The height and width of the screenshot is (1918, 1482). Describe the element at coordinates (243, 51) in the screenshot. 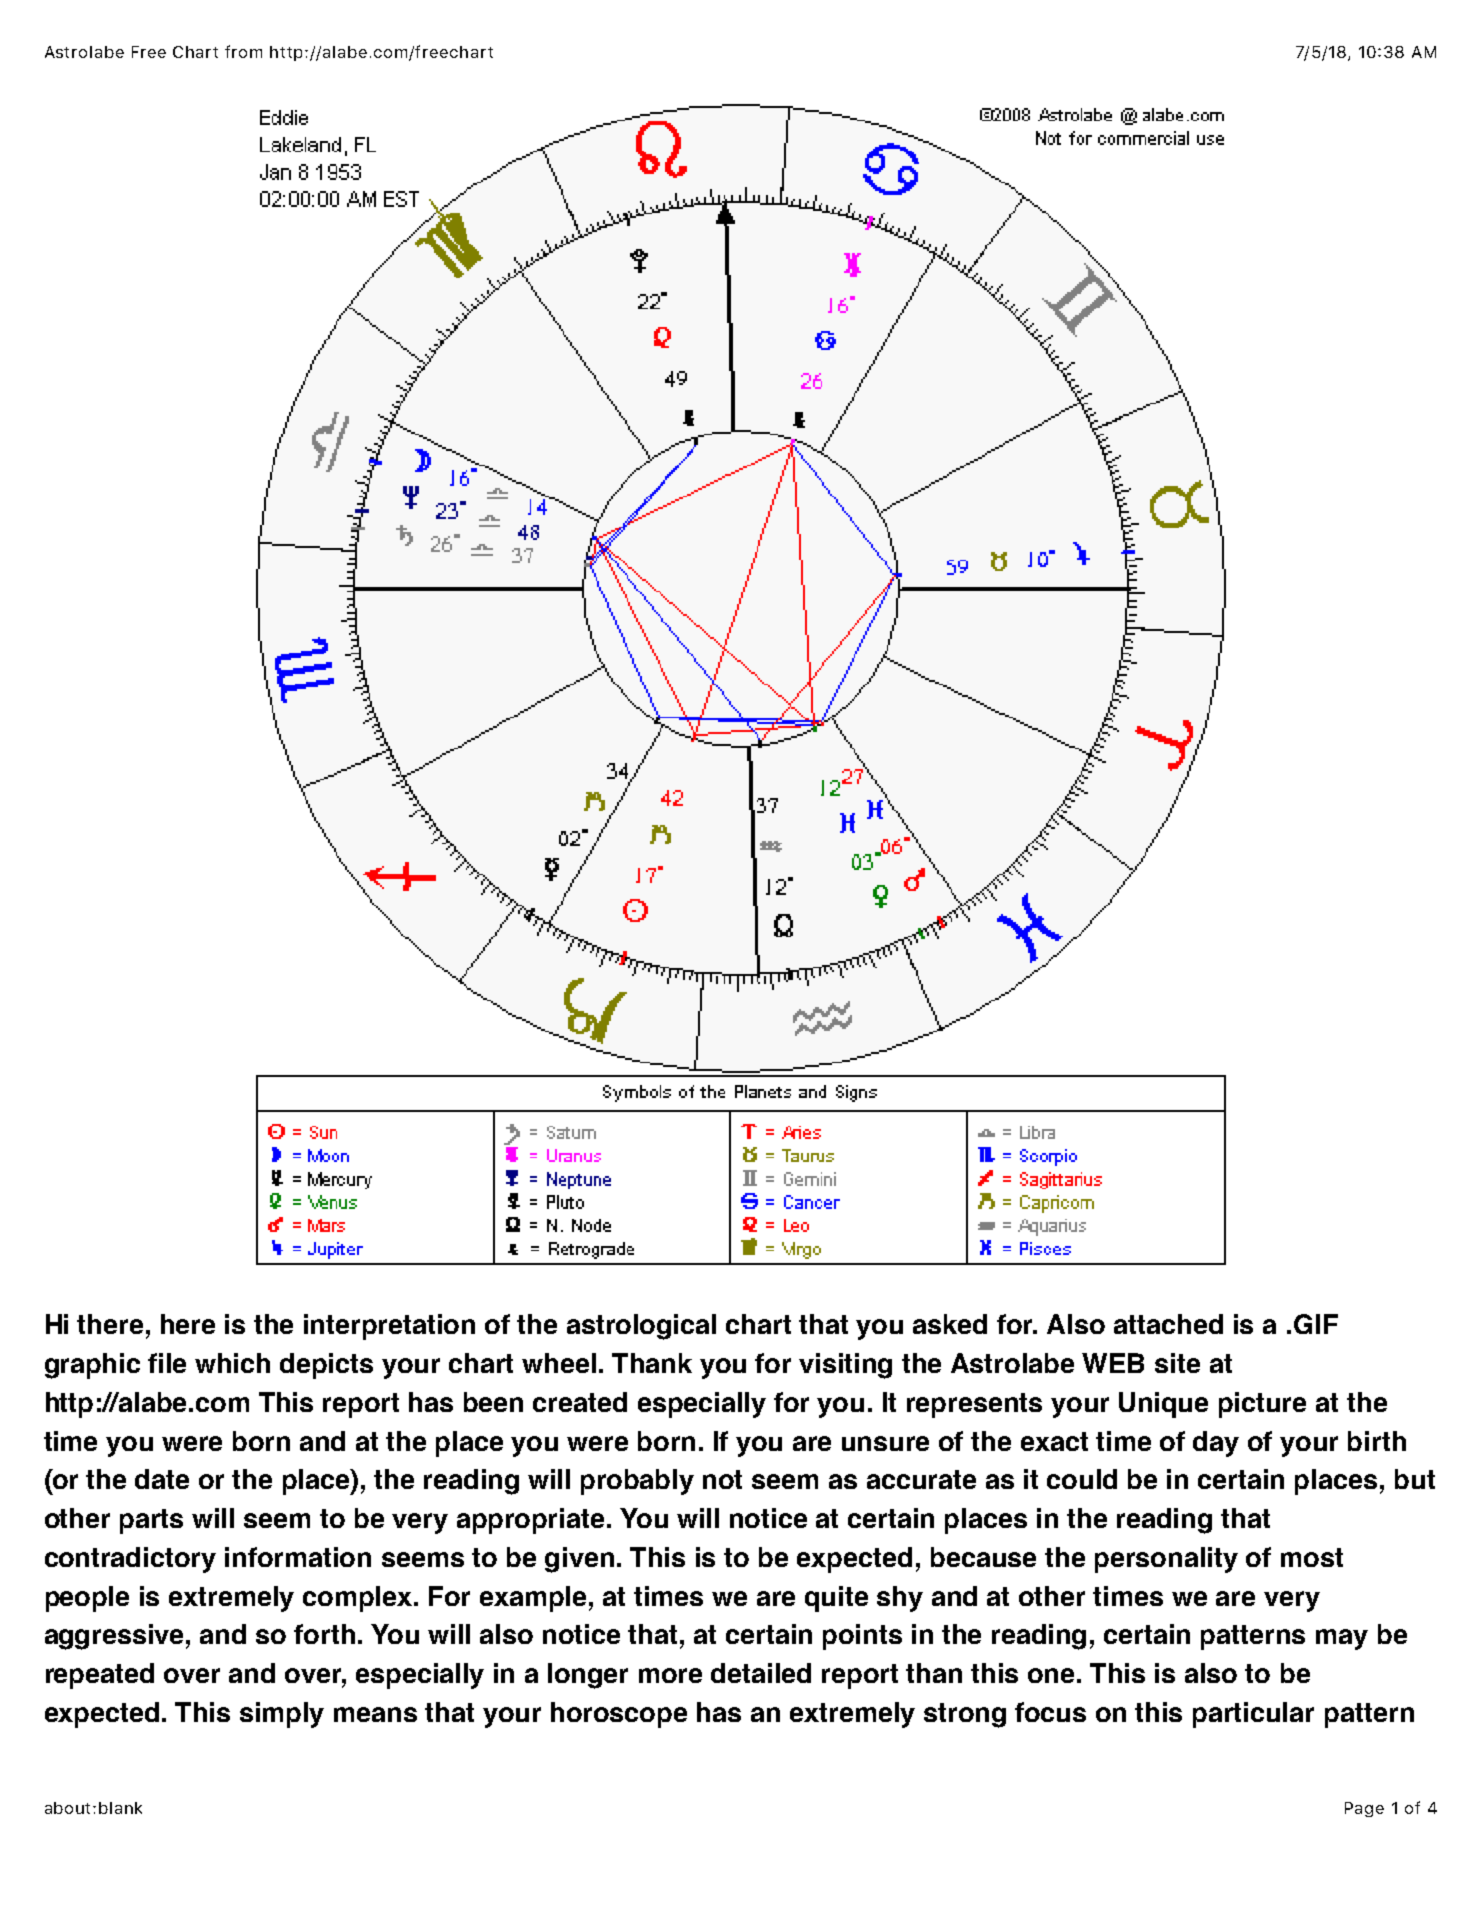

I see `from` at that location.
